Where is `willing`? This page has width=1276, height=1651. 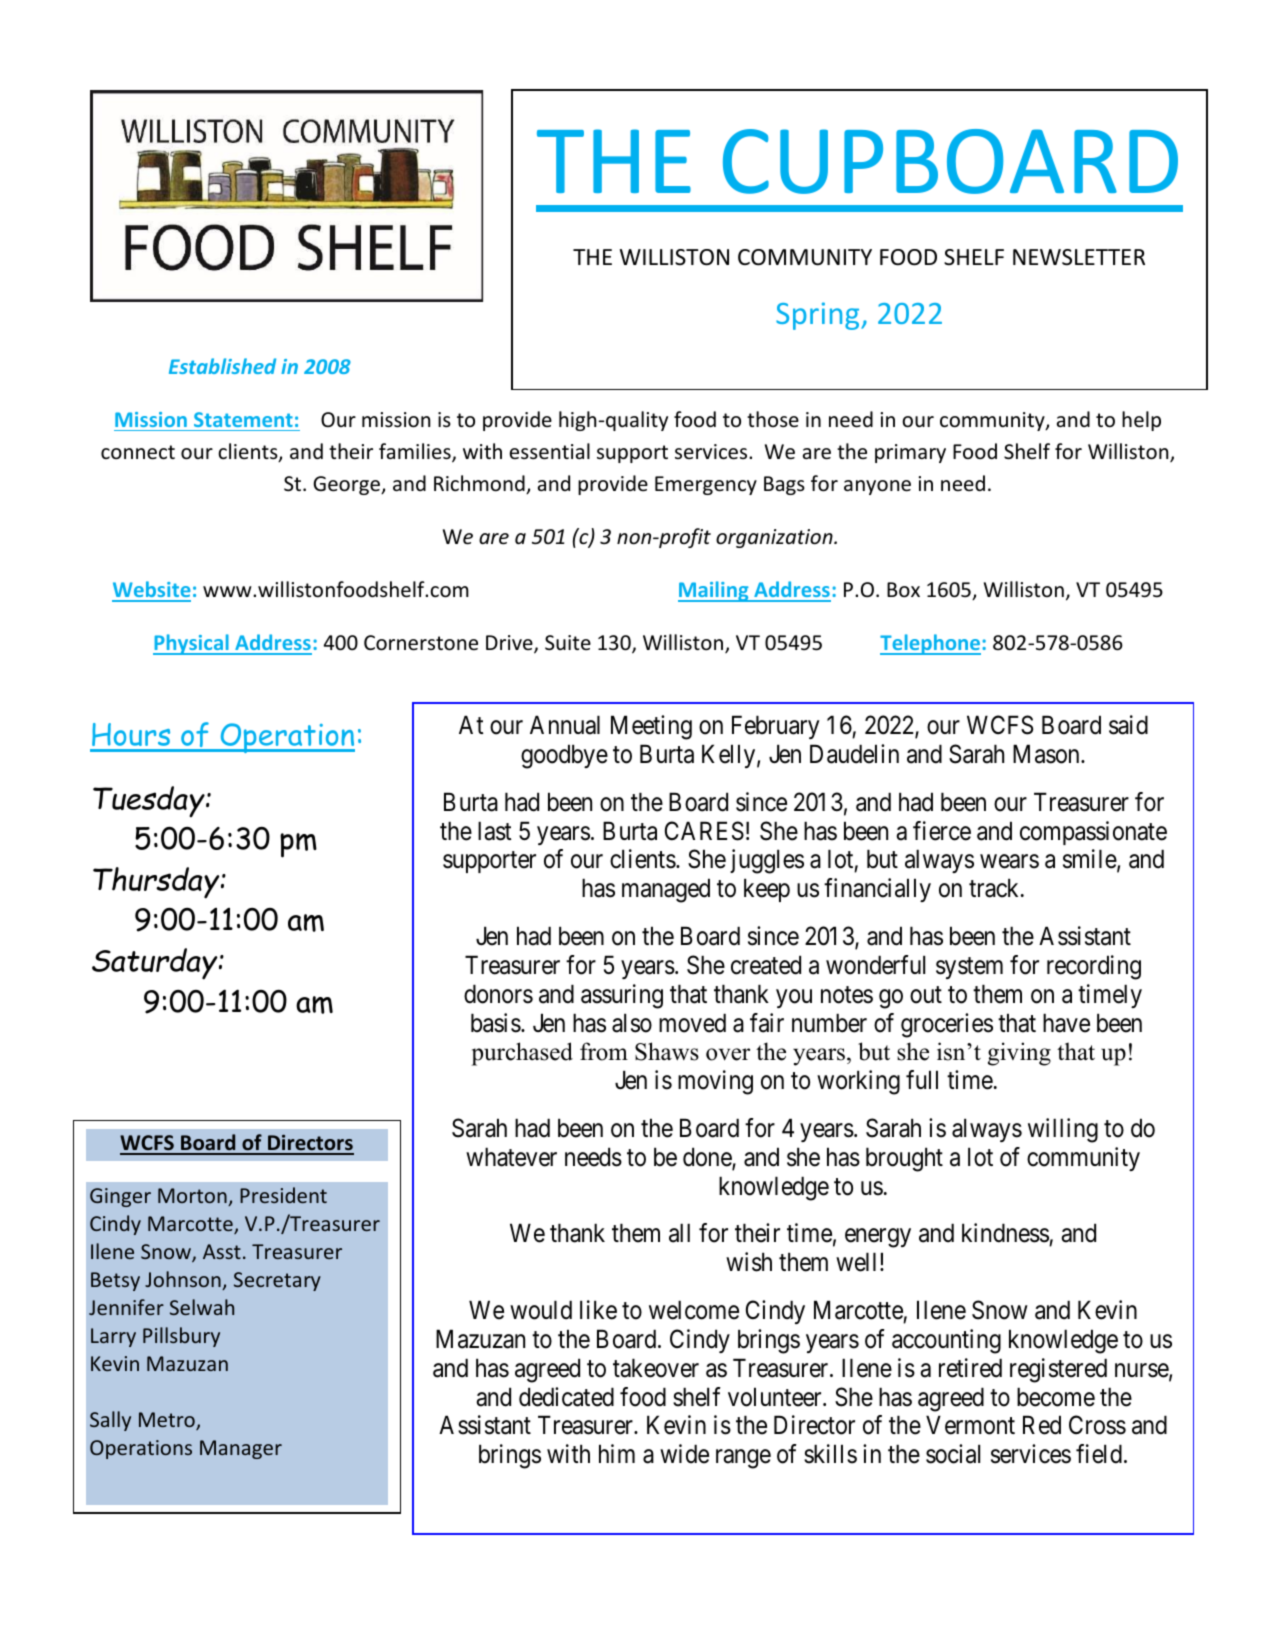
willing is located at coordinates (1063, 1130).
